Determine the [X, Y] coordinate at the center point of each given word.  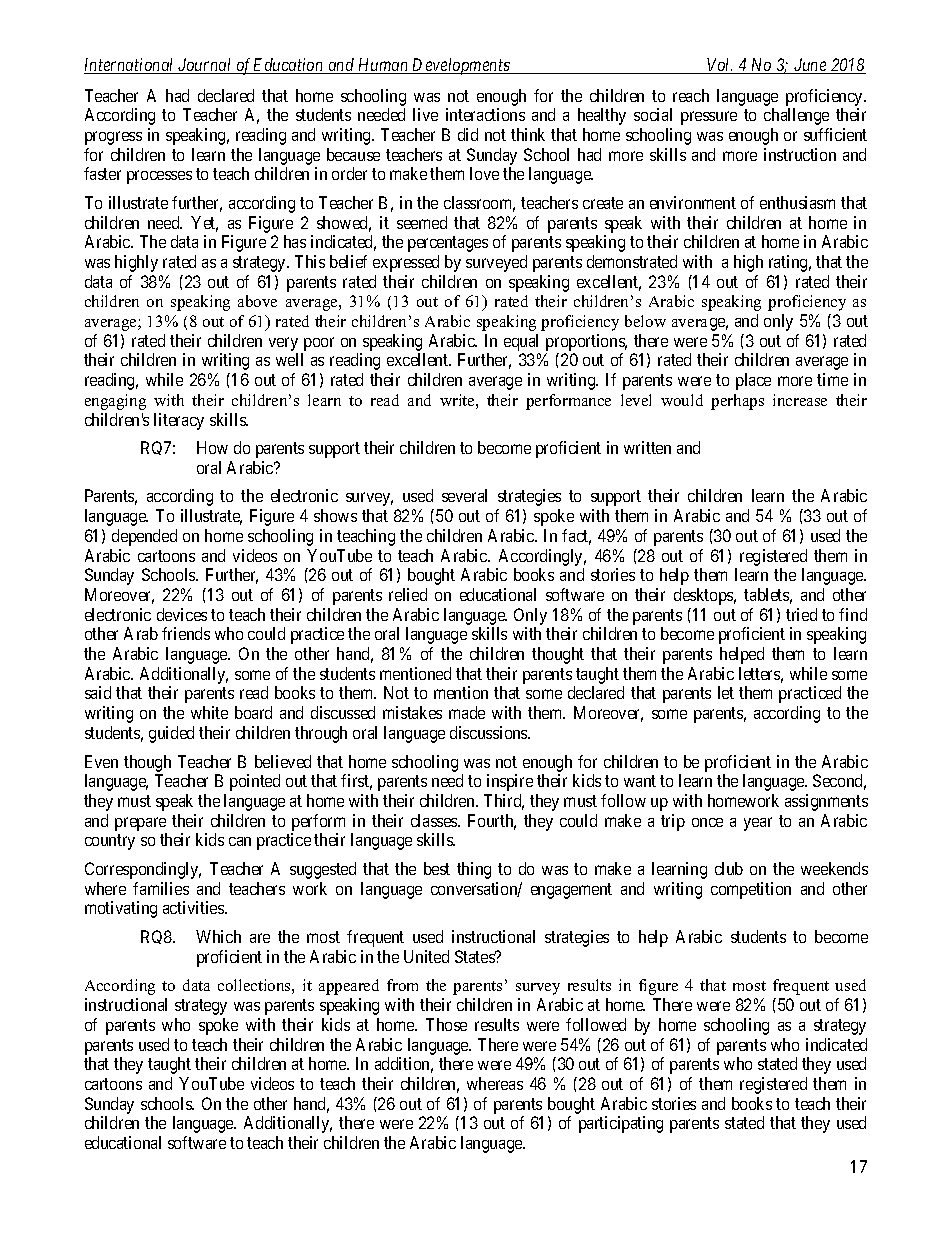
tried [801, 614]
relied [408, 594]
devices [182, 614]
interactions [485, 114]
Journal [205, 66]
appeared [349, 987]
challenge [796, 116]
